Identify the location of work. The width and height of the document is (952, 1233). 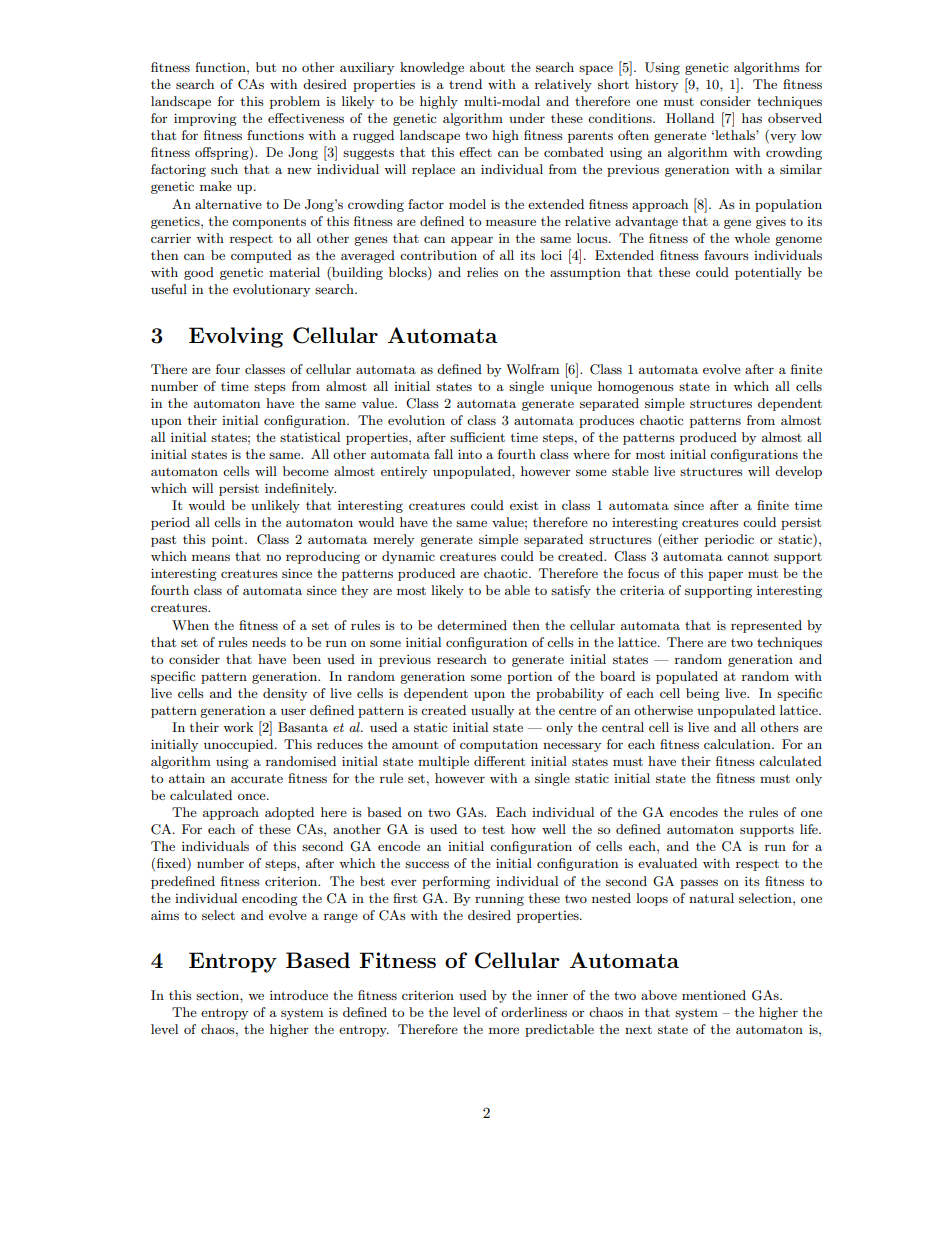
(238, 727).
